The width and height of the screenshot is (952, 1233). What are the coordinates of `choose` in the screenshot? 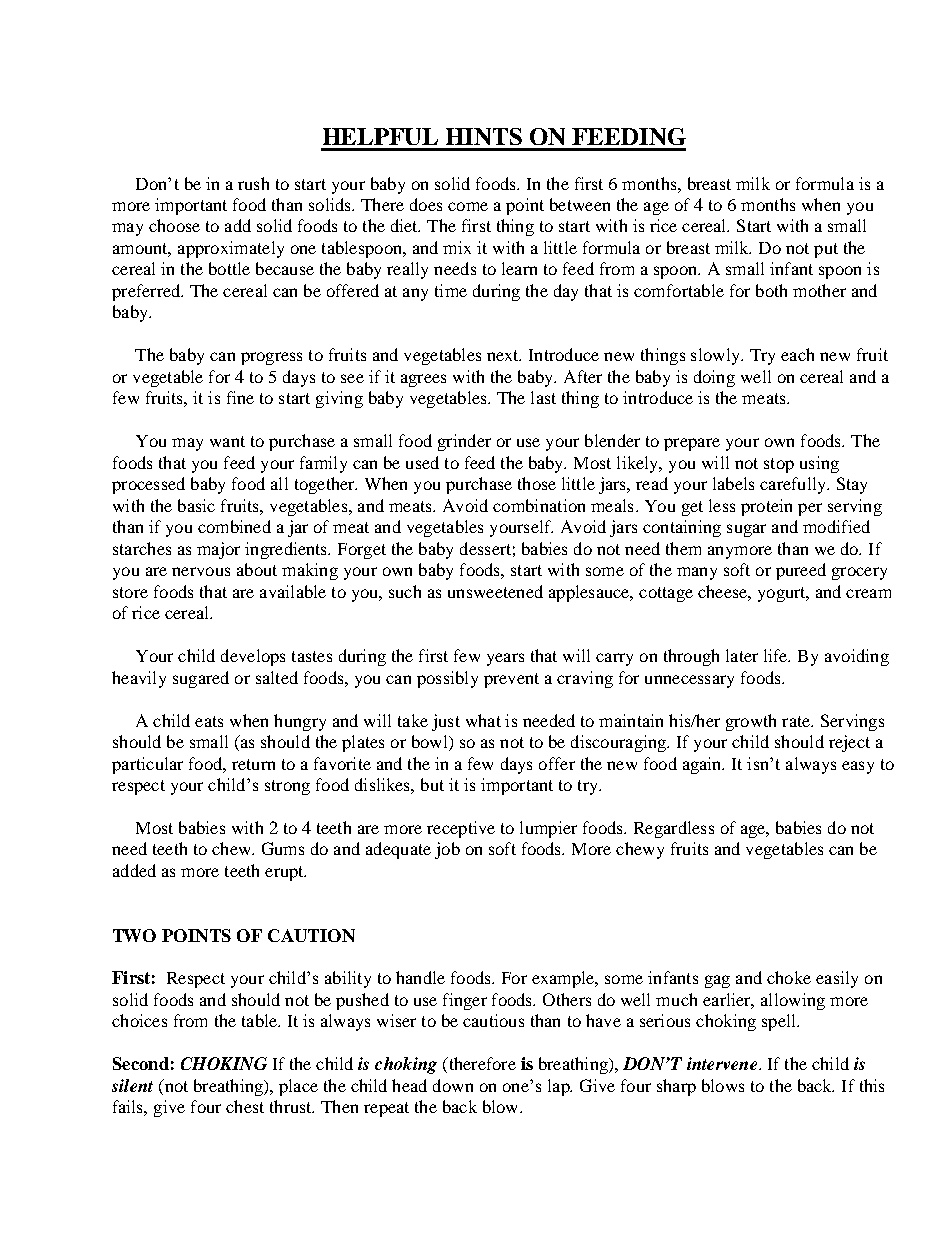 It's located at (174, 225).
